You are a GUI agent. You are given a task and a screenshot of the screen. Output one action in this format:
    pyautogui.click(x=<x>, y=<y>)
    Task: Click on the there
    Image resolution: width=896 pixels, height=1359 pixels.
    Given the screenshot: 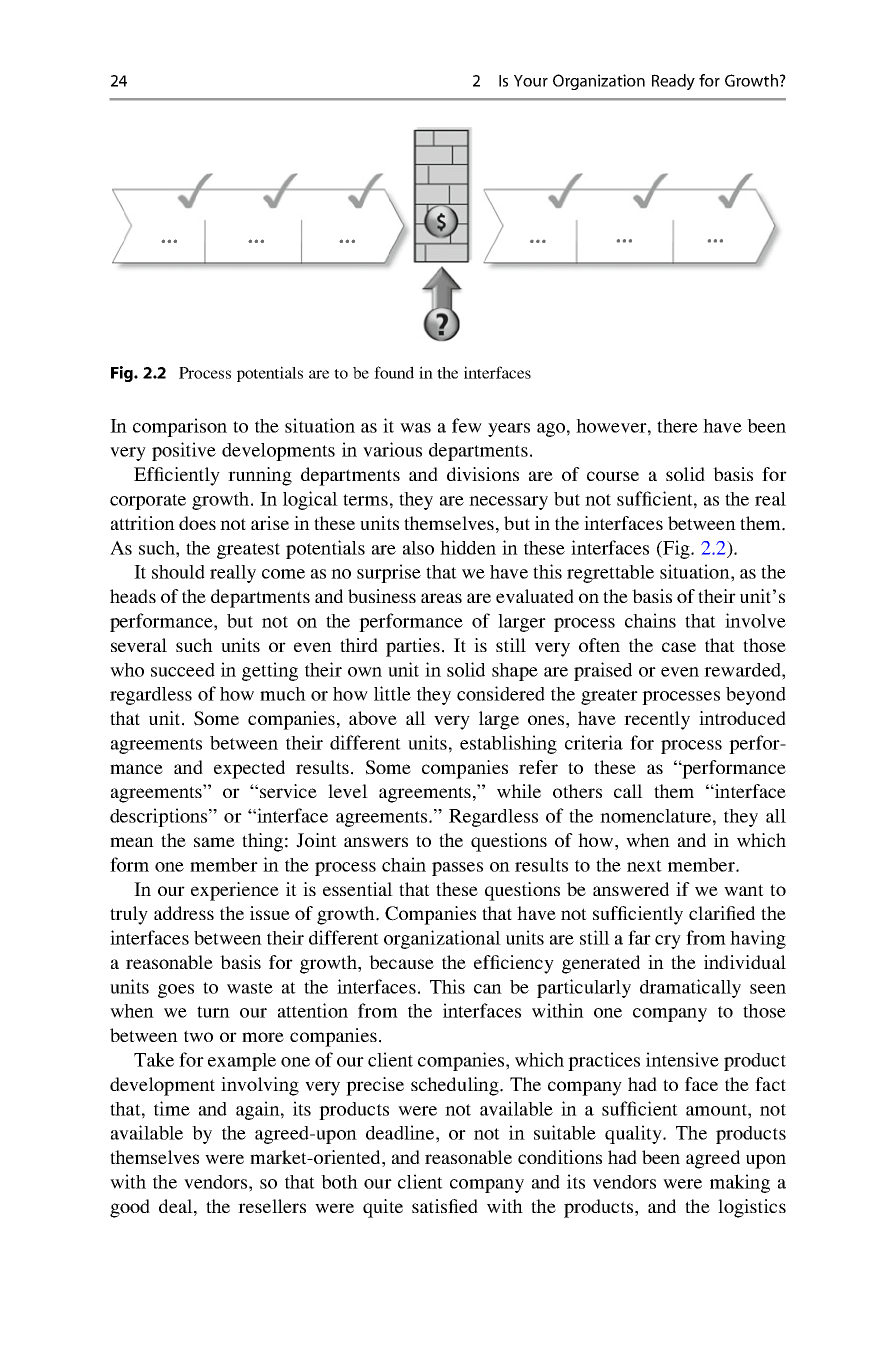 What is the action you would take?
    pyautogui.click(x=677, y=426)
